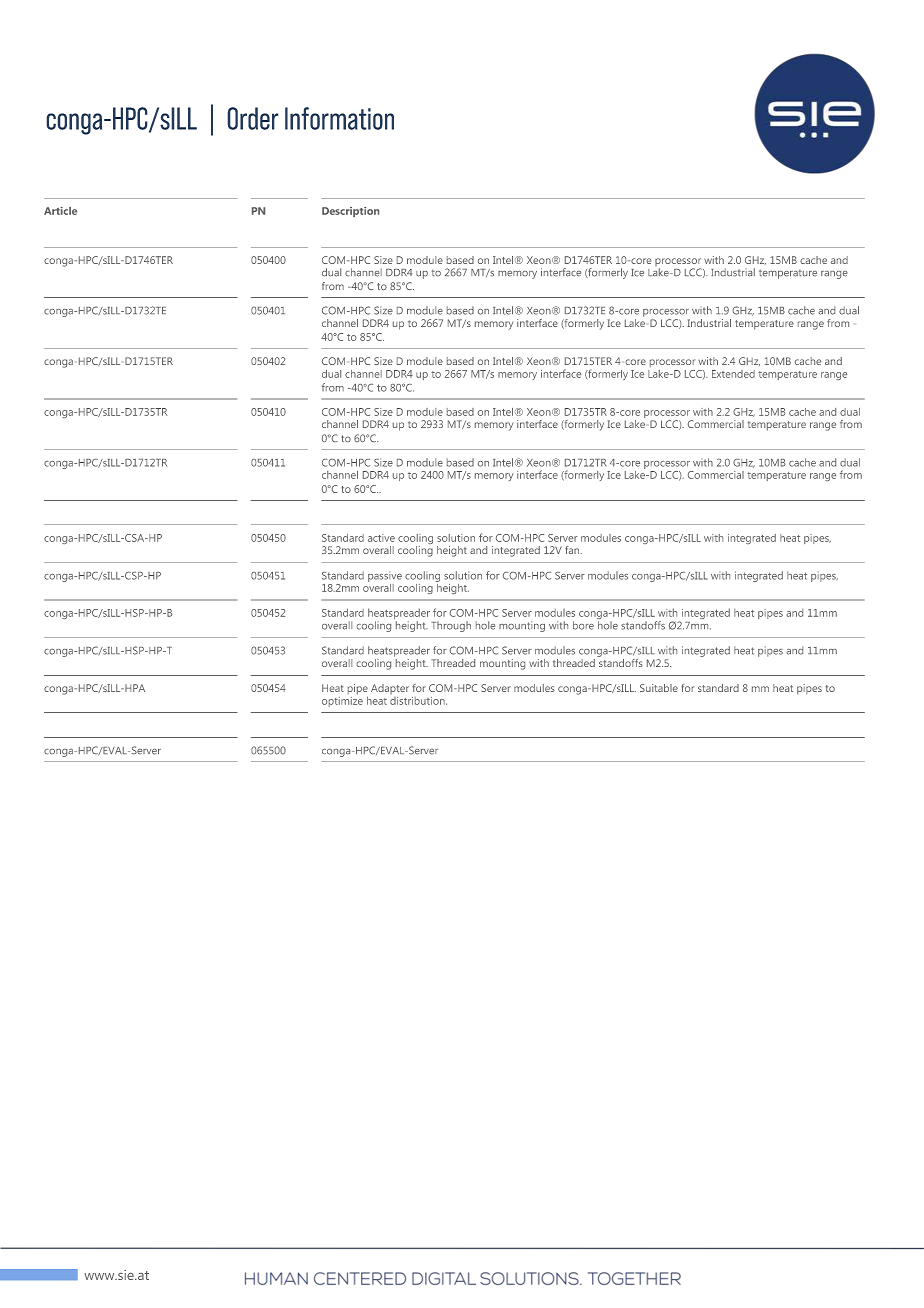 The height and width of the page is (1308, 924). What do you see at coordinates (339, 118) in the page?
I see `Information` at bounding box center [339, 118].
